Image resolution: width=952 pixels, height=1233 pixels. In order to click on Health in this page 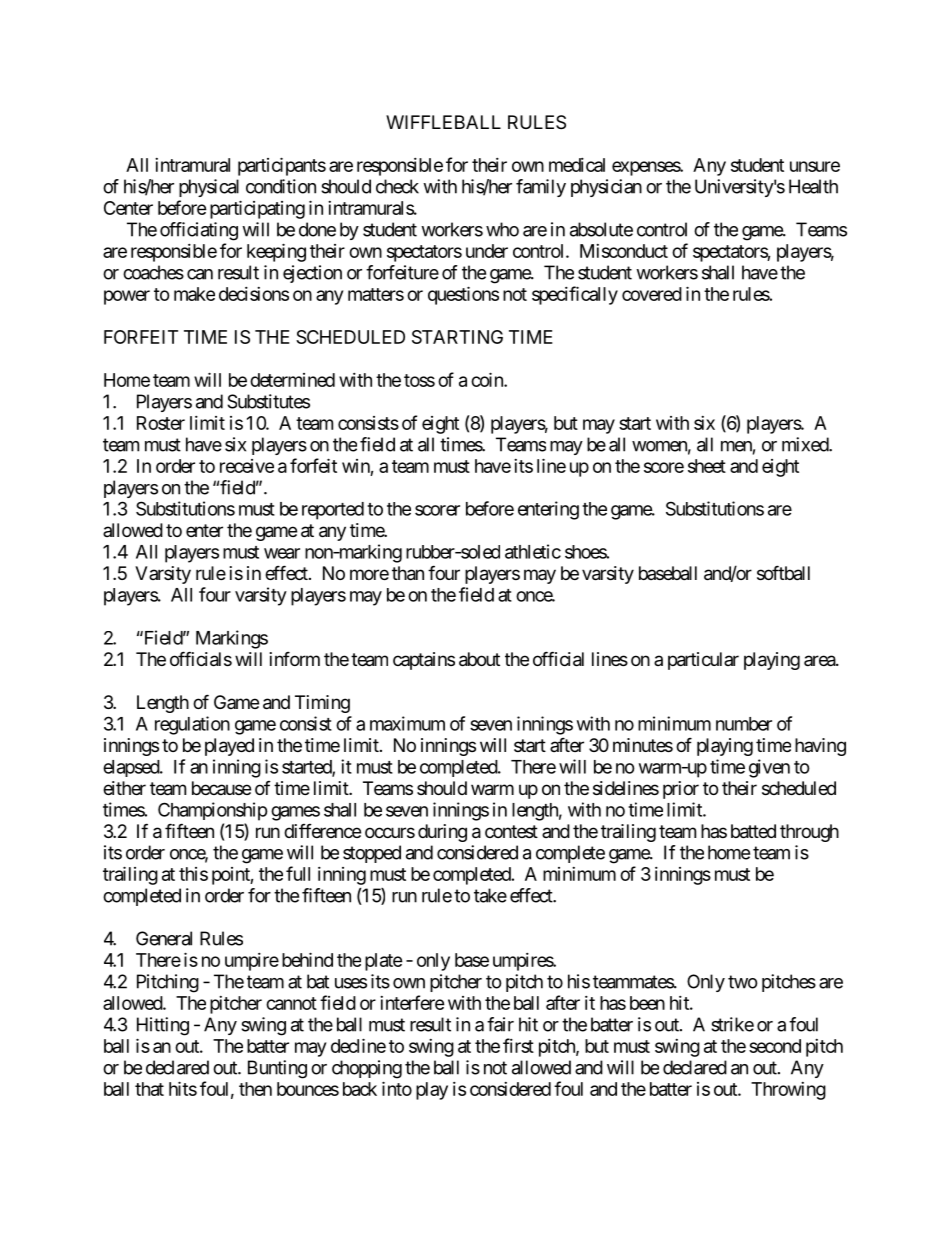, I will do `click(813, 186)`.
